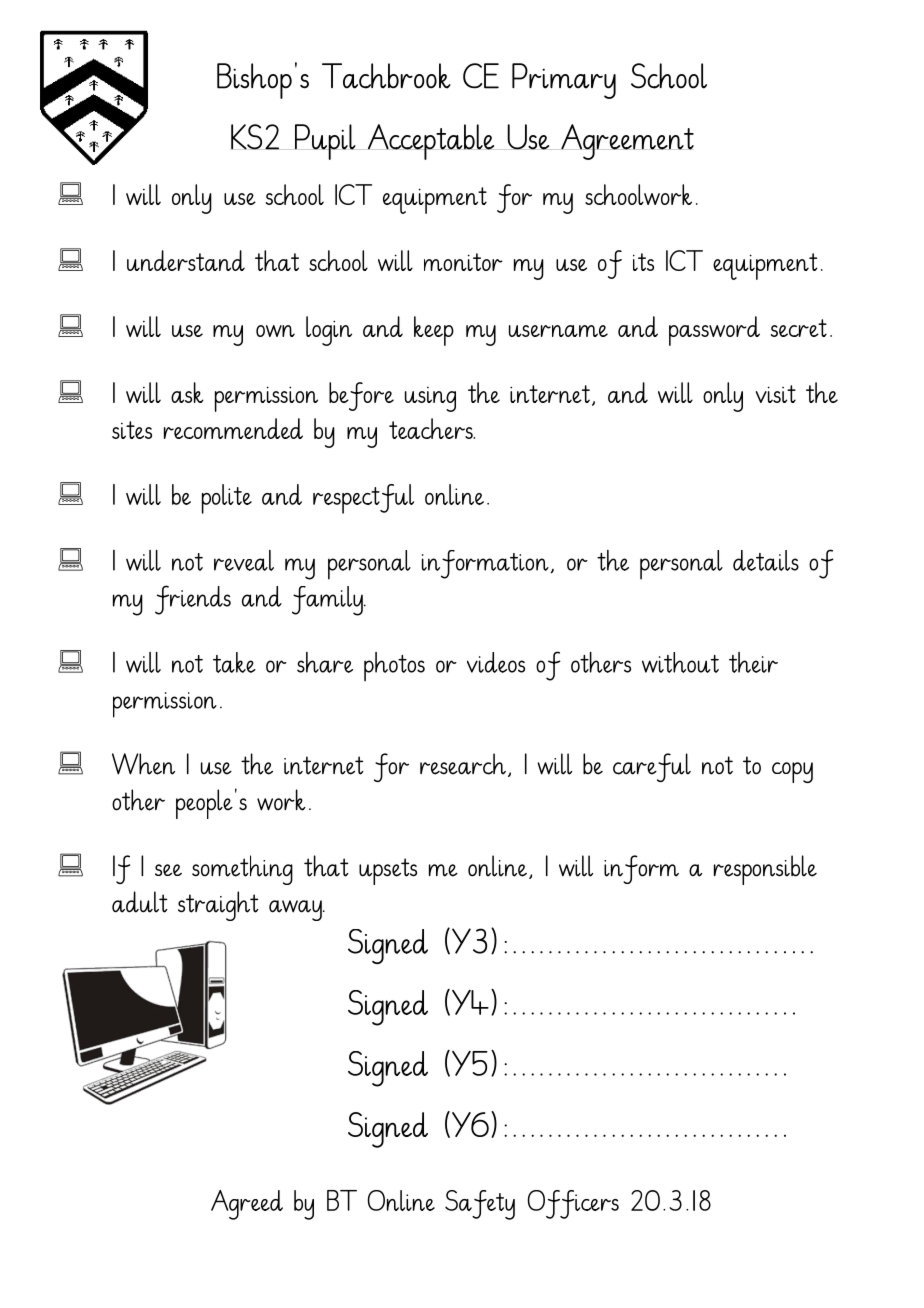  I want to click on take, so click(234, 662).
